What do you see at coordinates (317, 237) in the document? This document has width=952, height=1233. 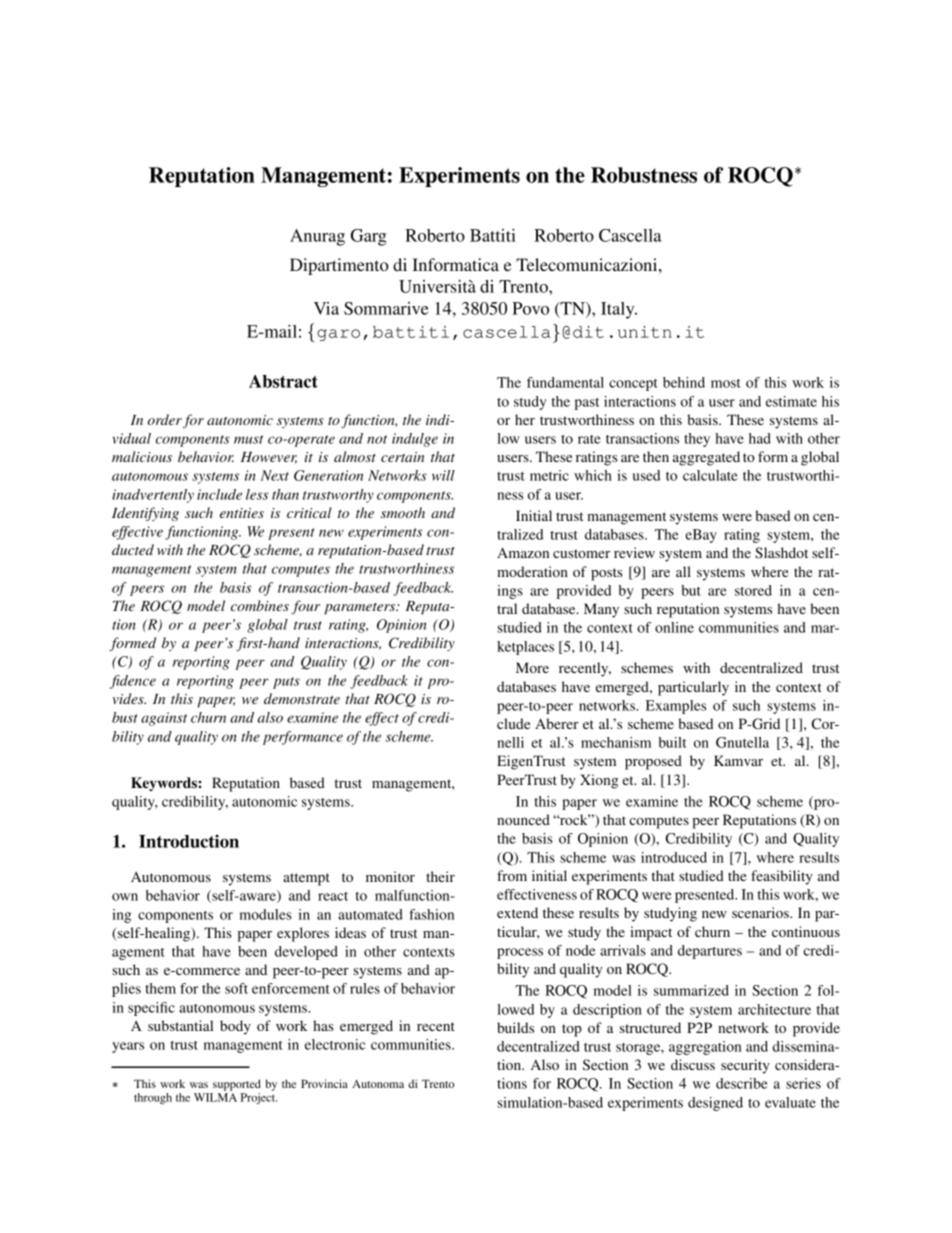 I see `Anurag` at bounding box center [317, 237].
